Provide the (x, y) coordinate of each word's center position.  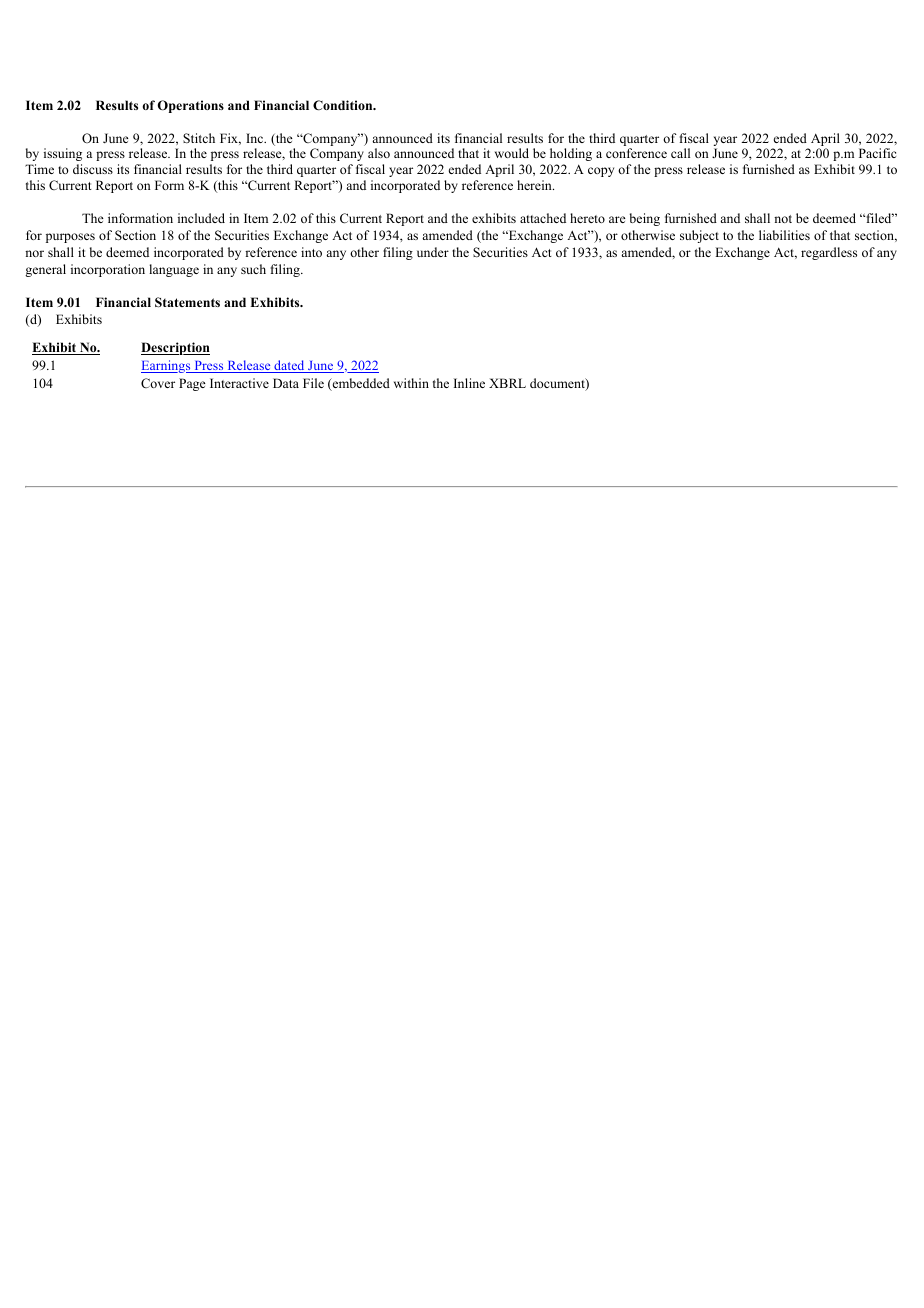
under (433, 252)
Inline (469, 383)
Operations (191, 106)
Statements (187, 302)
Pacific (877, 153)
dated (289, 366)
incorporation (108, 270)
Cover (158, 383)
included (201, 218)
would (512, 153)
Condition (344, 105)
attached (543, 218)
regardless (829, 253)
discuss (93, 169)
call (680, 153)
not (783, 219)
